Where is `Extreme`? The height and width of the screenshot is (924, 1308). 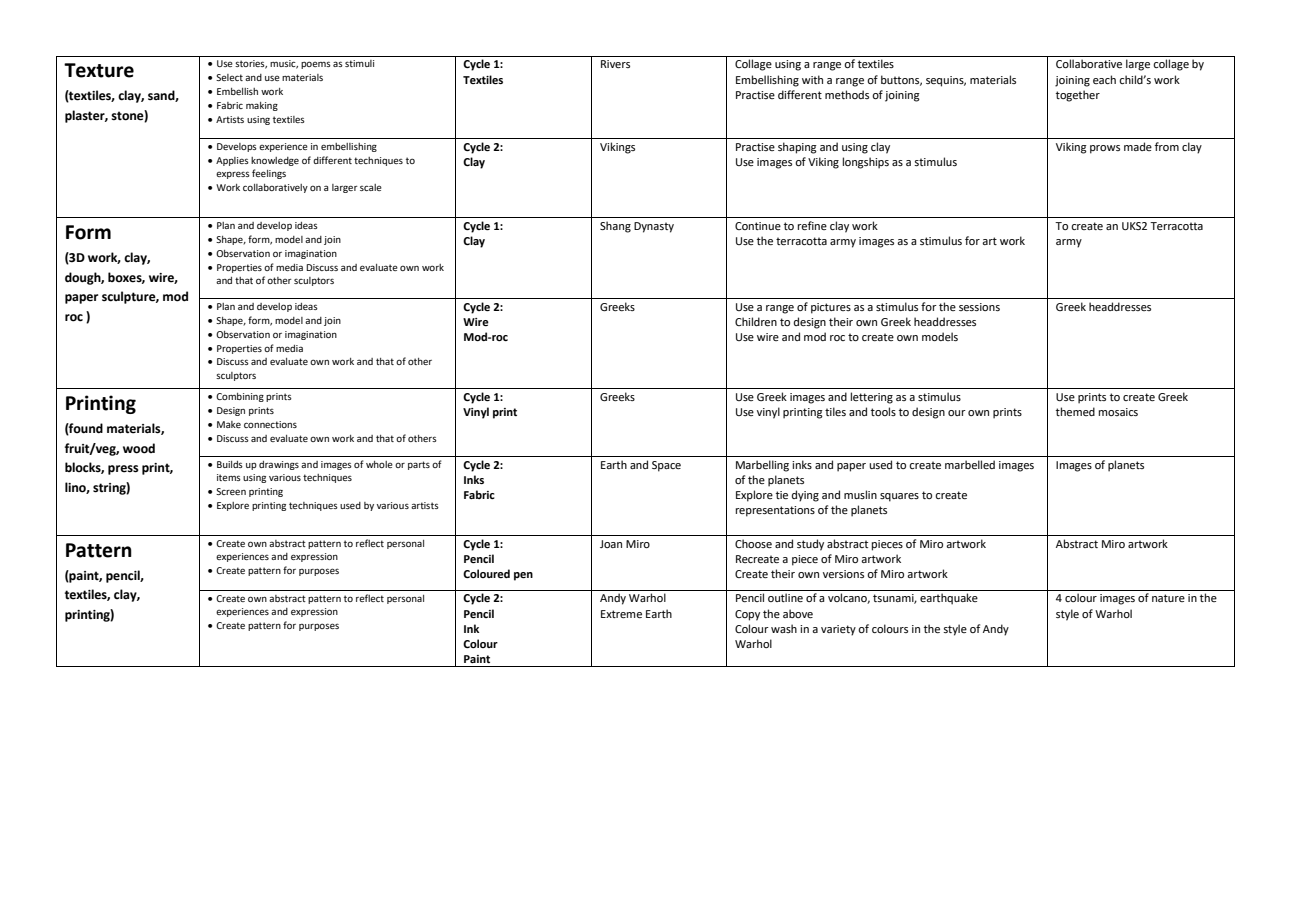 Extreme is located at coordinates (621, 614).
